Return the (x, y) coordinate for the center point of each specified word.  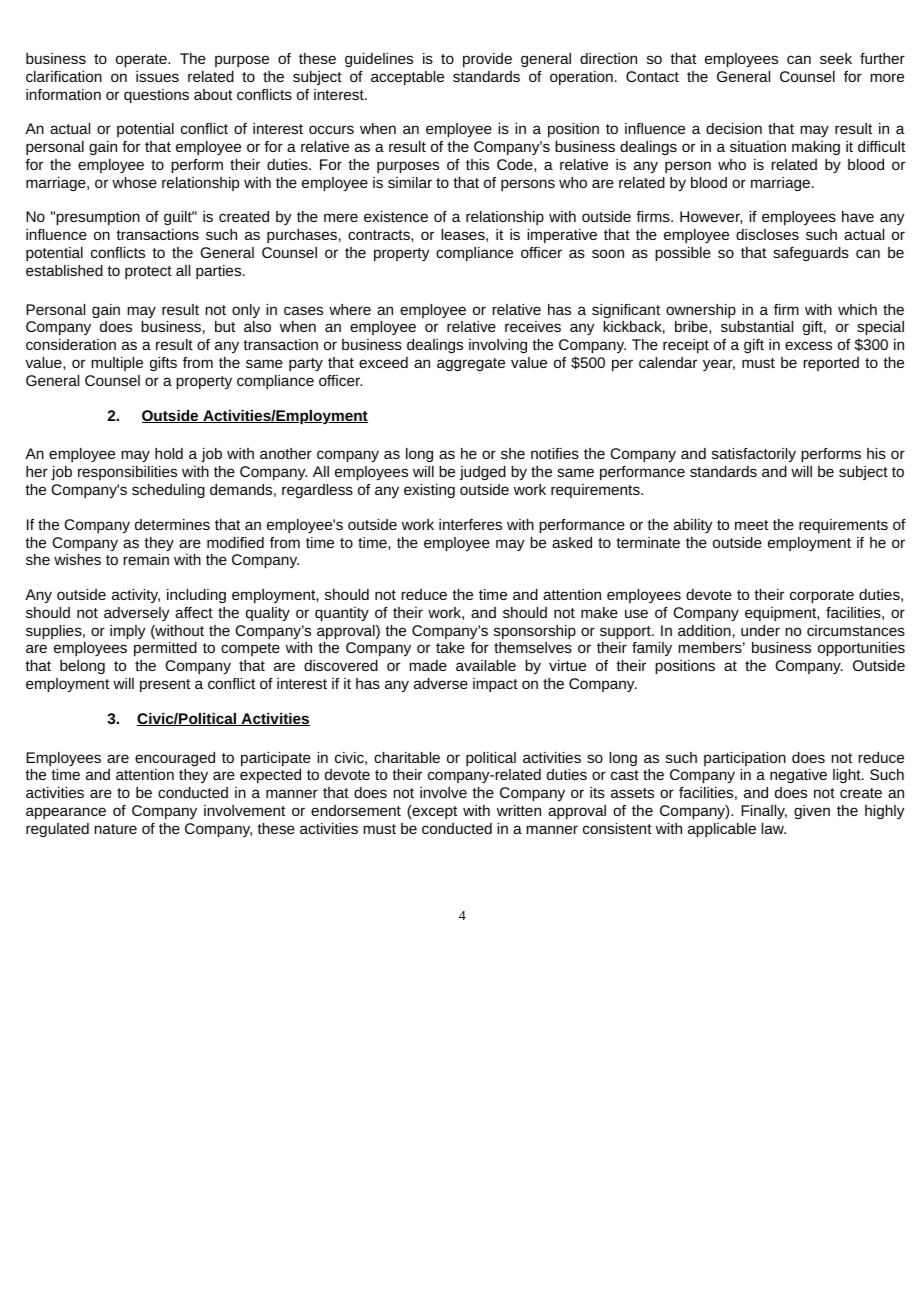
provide (487, 60)
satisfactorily (754, 455)
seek (836, 58)
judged (483, 473)
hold (169, 453)
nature (115, 829)
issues (157, 76)
